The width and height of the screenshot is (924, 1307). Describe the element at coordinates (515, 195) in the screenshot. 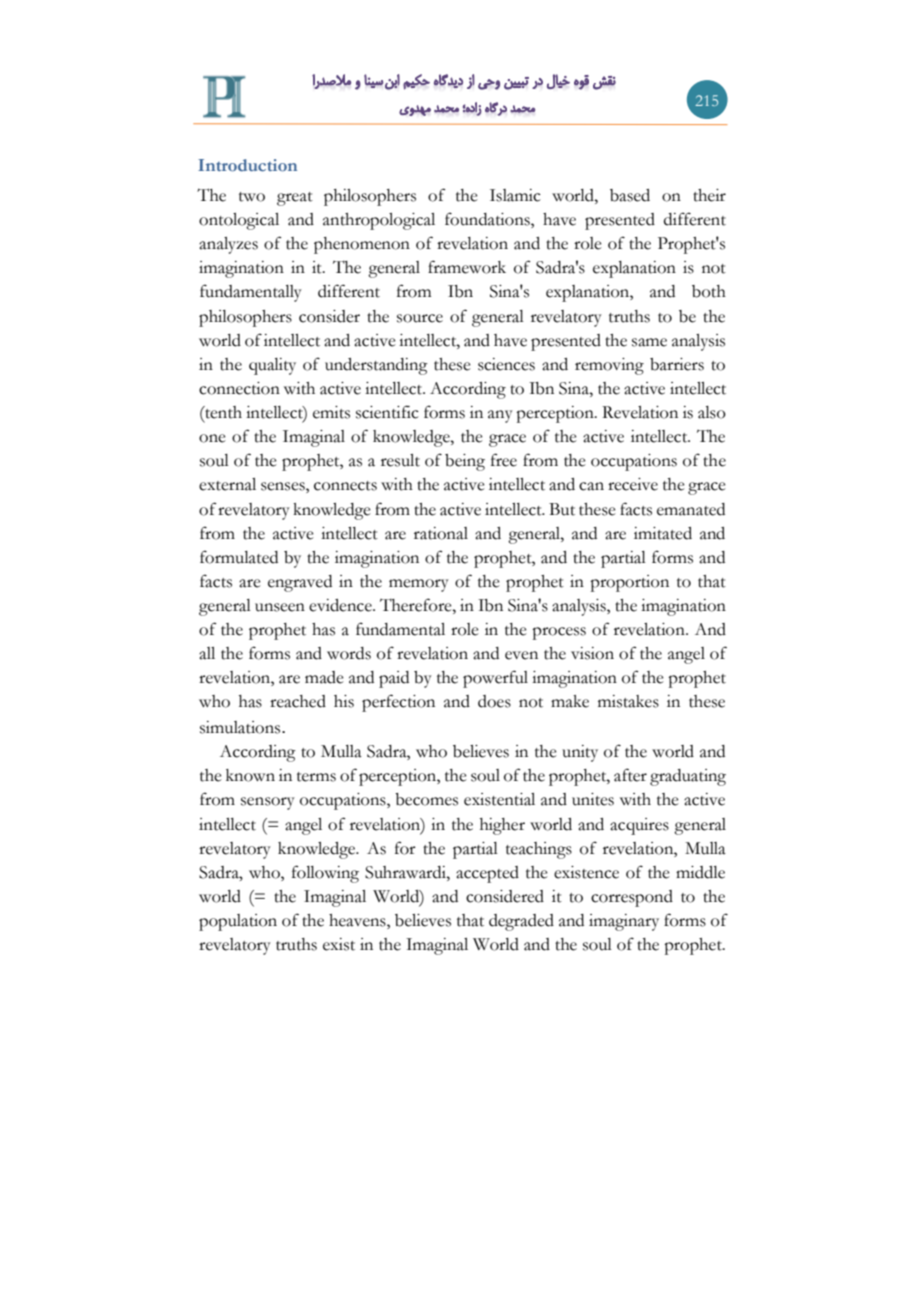

I see `Islamic` at that location.
